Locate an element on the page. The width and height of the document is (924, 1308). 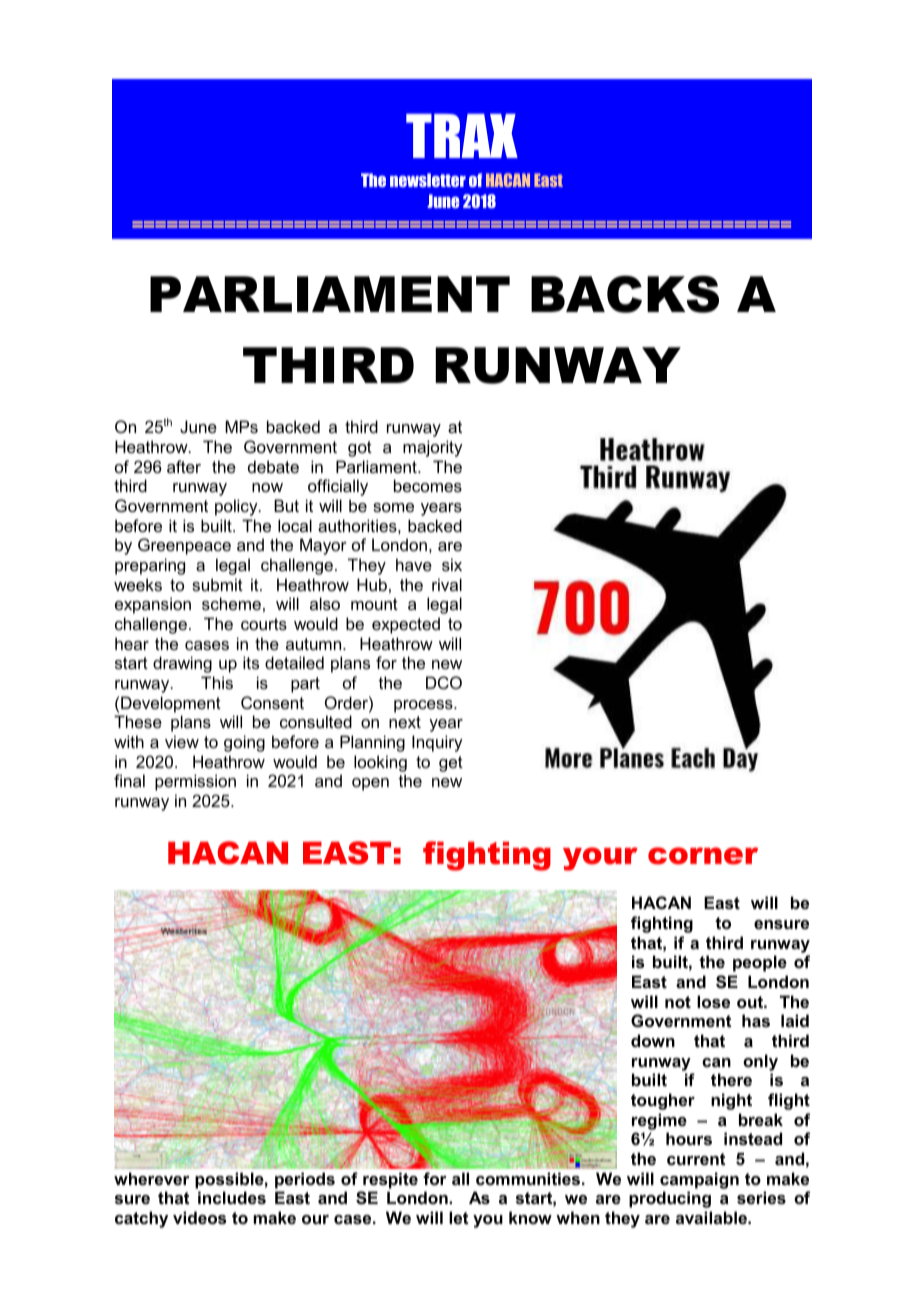
corner is located at coordinates (703, 856).
